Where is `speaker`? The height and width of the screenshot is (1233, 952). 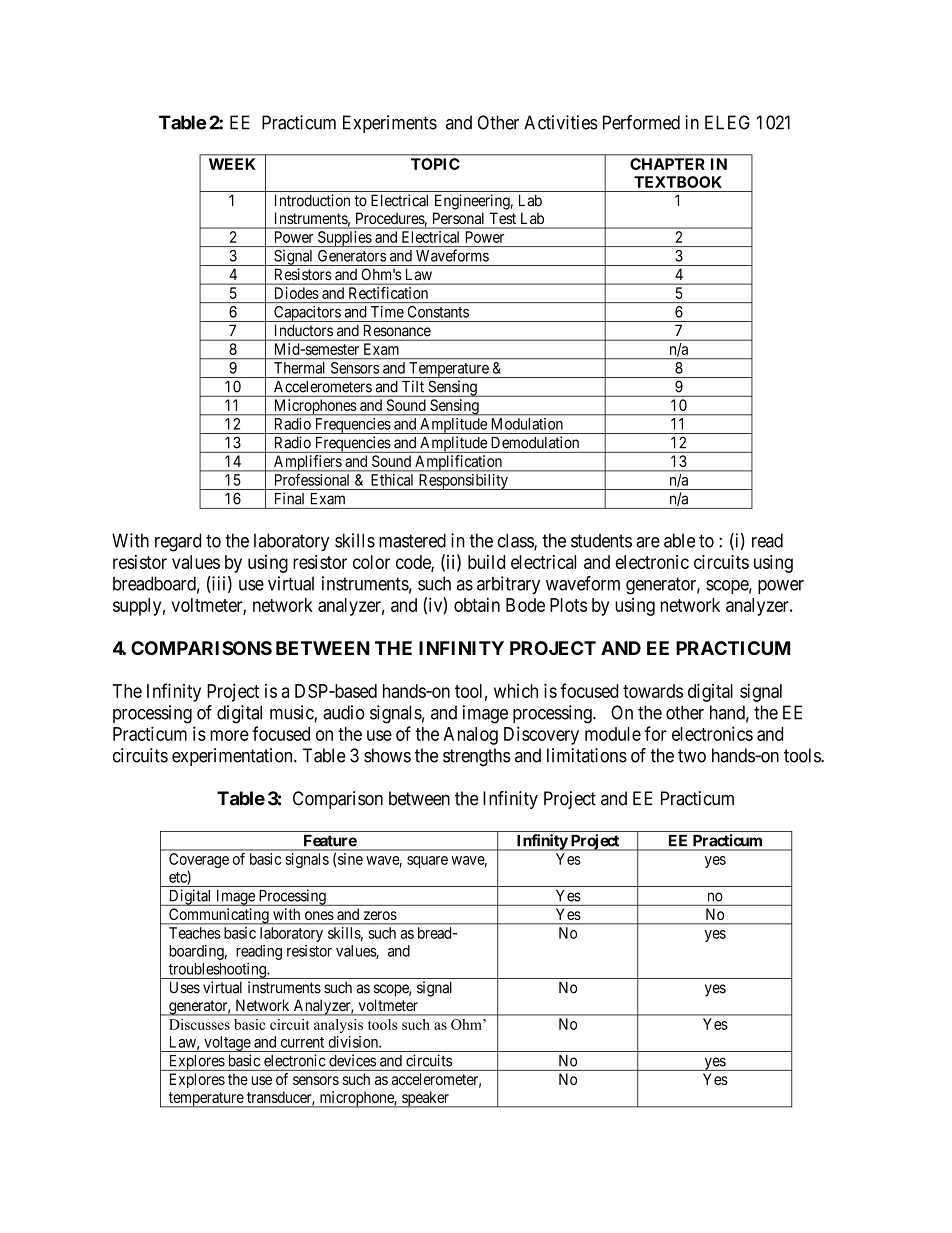 speaker is located at coordinates (425, 1099).
